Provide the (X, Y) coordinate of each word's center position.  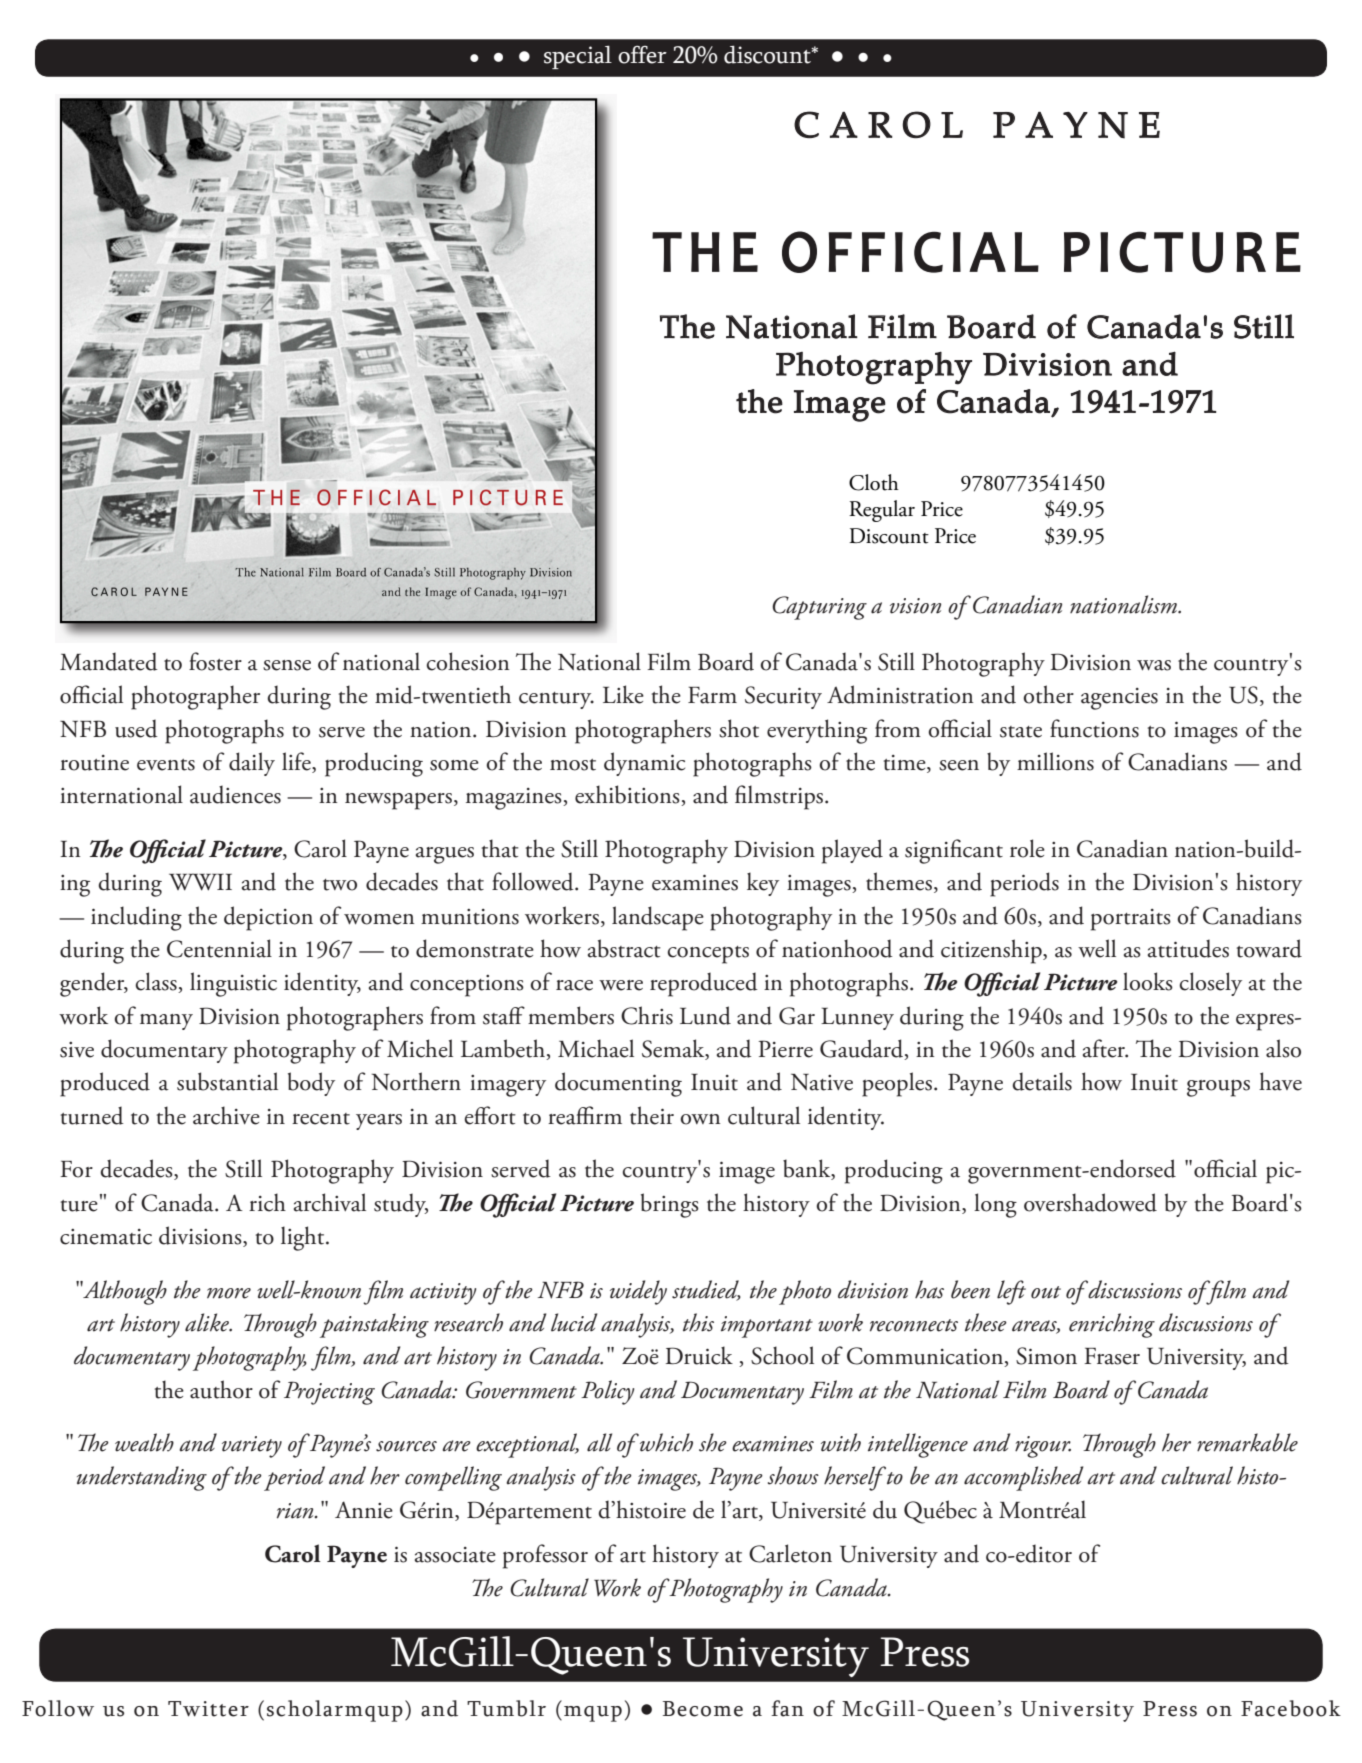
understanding (142, 1478)
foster (215, 661)
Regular (882, 511)
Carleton (790, 1553)
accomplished (1023, 1478)
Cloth (874, 482)
